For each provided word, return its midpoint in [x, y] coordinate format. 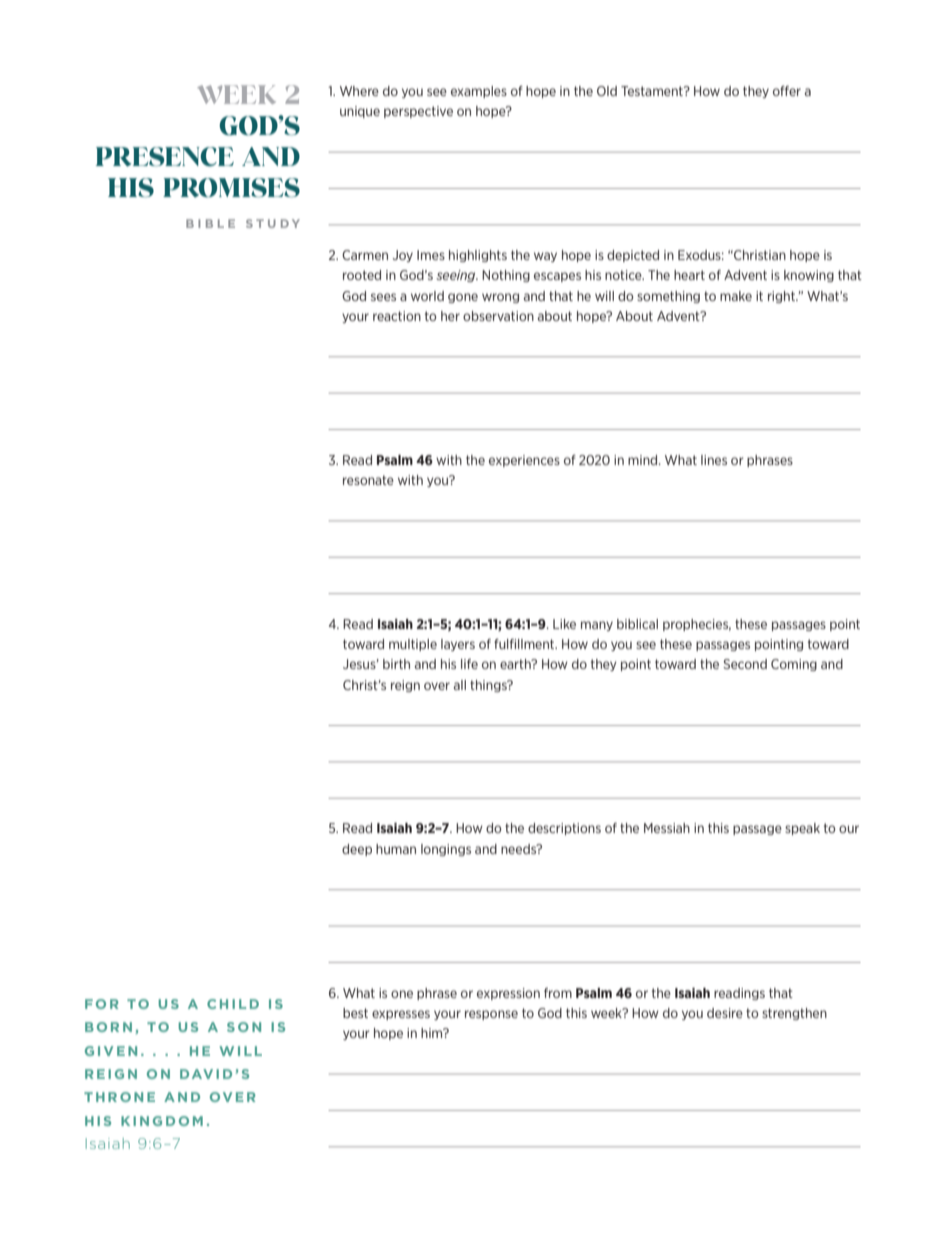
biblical [637, 624]
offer [787, 91]
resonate [368, 480]
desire [725, 1013]
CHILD [233, 1004]
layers [458, 645]
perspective [418, 112]
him [433, 1033]
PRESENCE [165, 157]
